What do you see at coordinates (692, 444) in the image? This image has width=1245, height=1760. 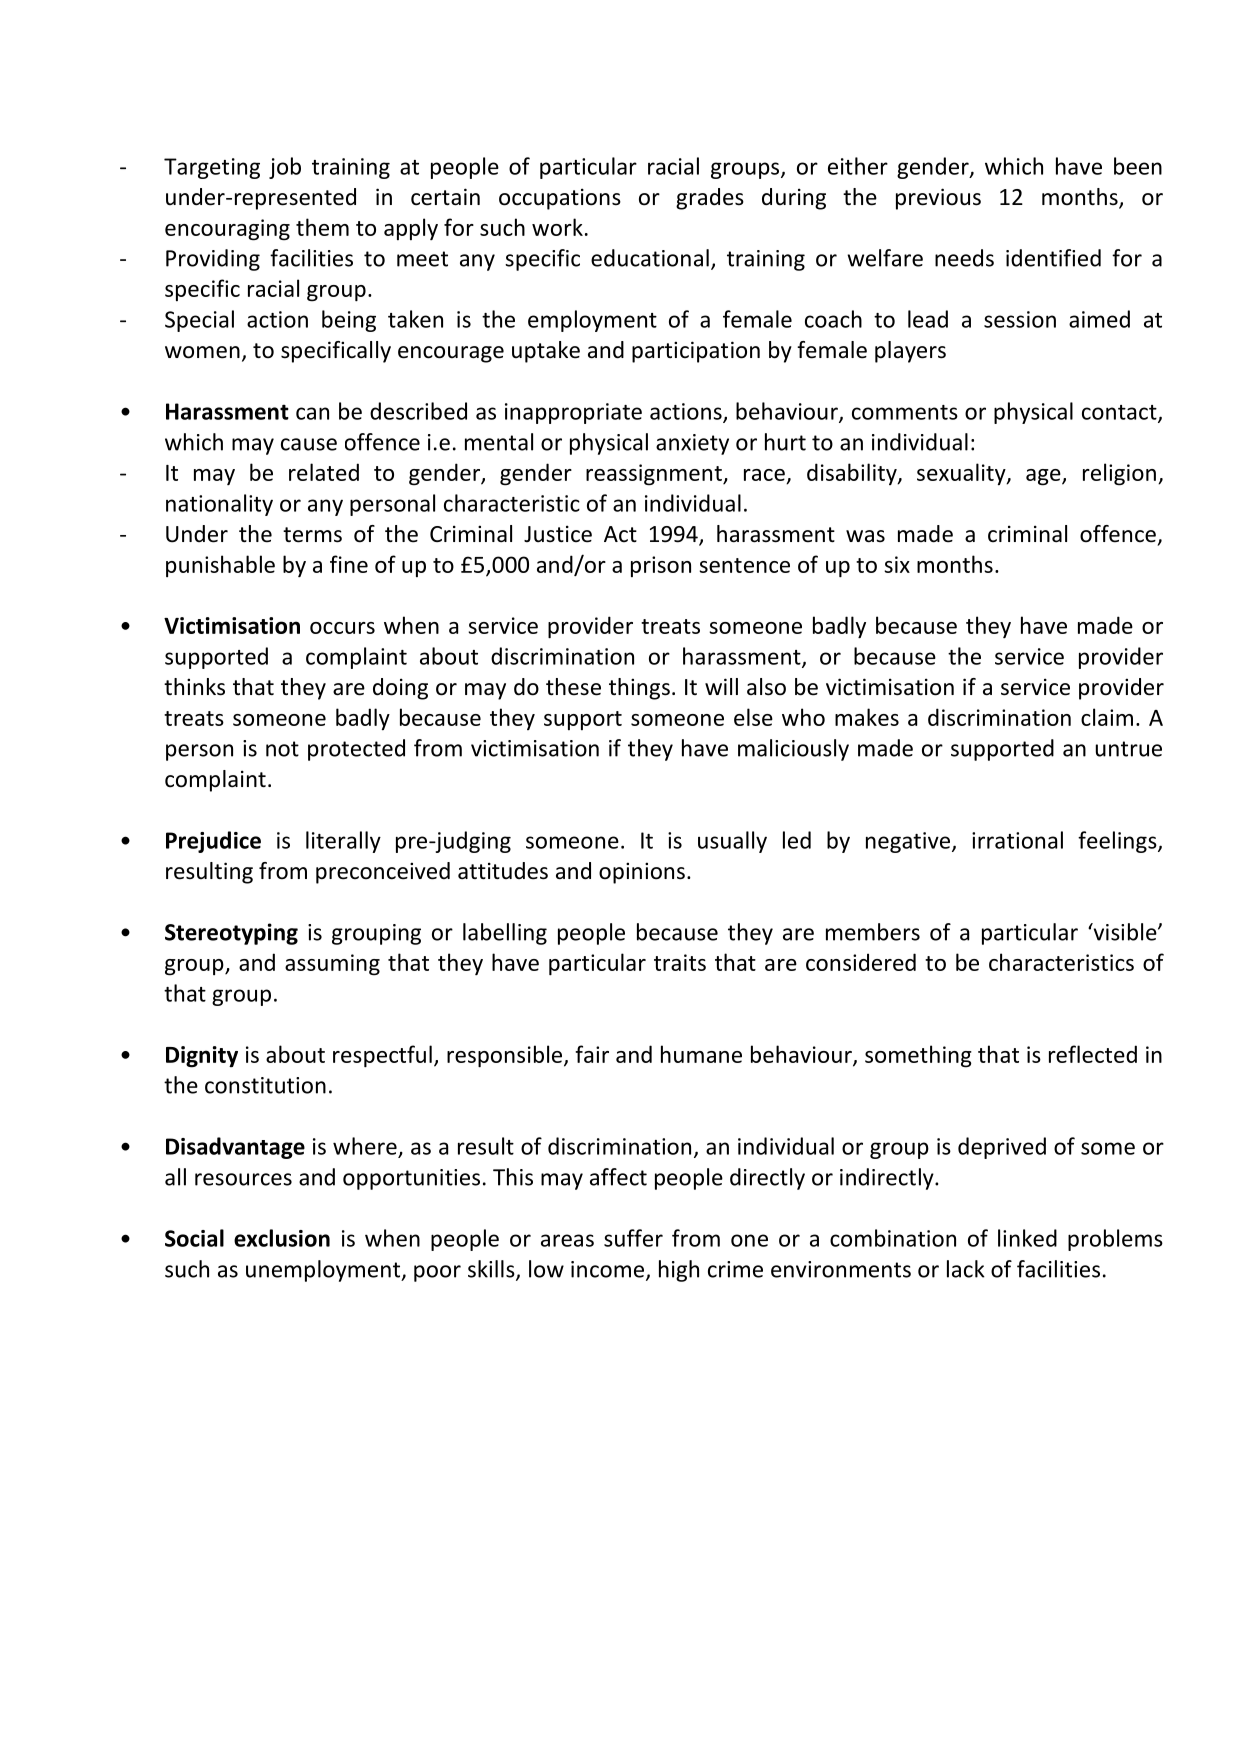 I see `anxiety` at bounding box center [692, 444].
